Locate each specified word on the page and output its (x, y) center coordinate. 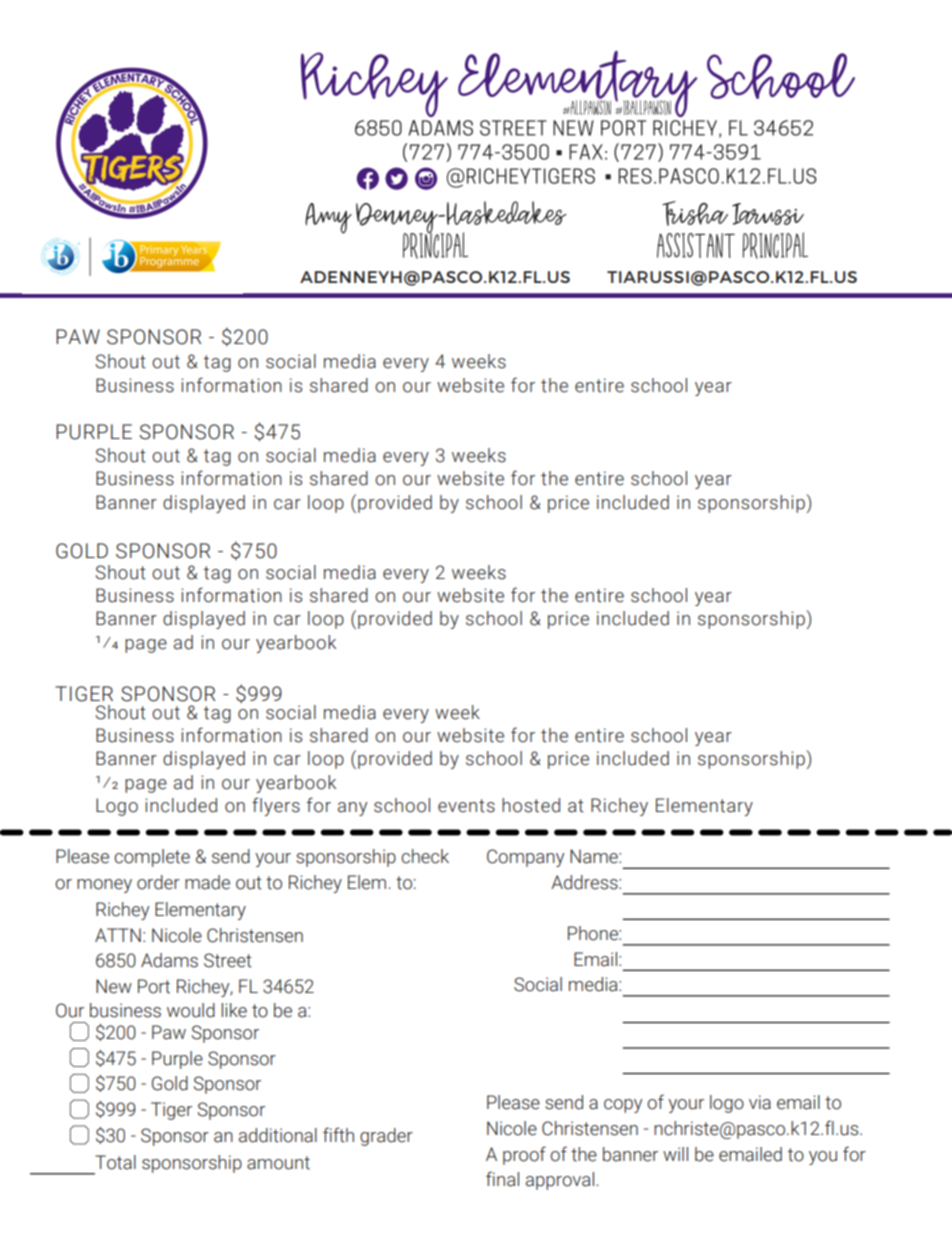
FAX (586, 152)
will (675, 1154)
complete (152, 858)
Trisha (695, 213)
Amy (328, 218)
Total (115, 1162)
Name (595, 856)
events (466, 806)
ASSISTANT (696, 245)
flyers (276, 806)
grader (386, 1137)
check (425, 856)
